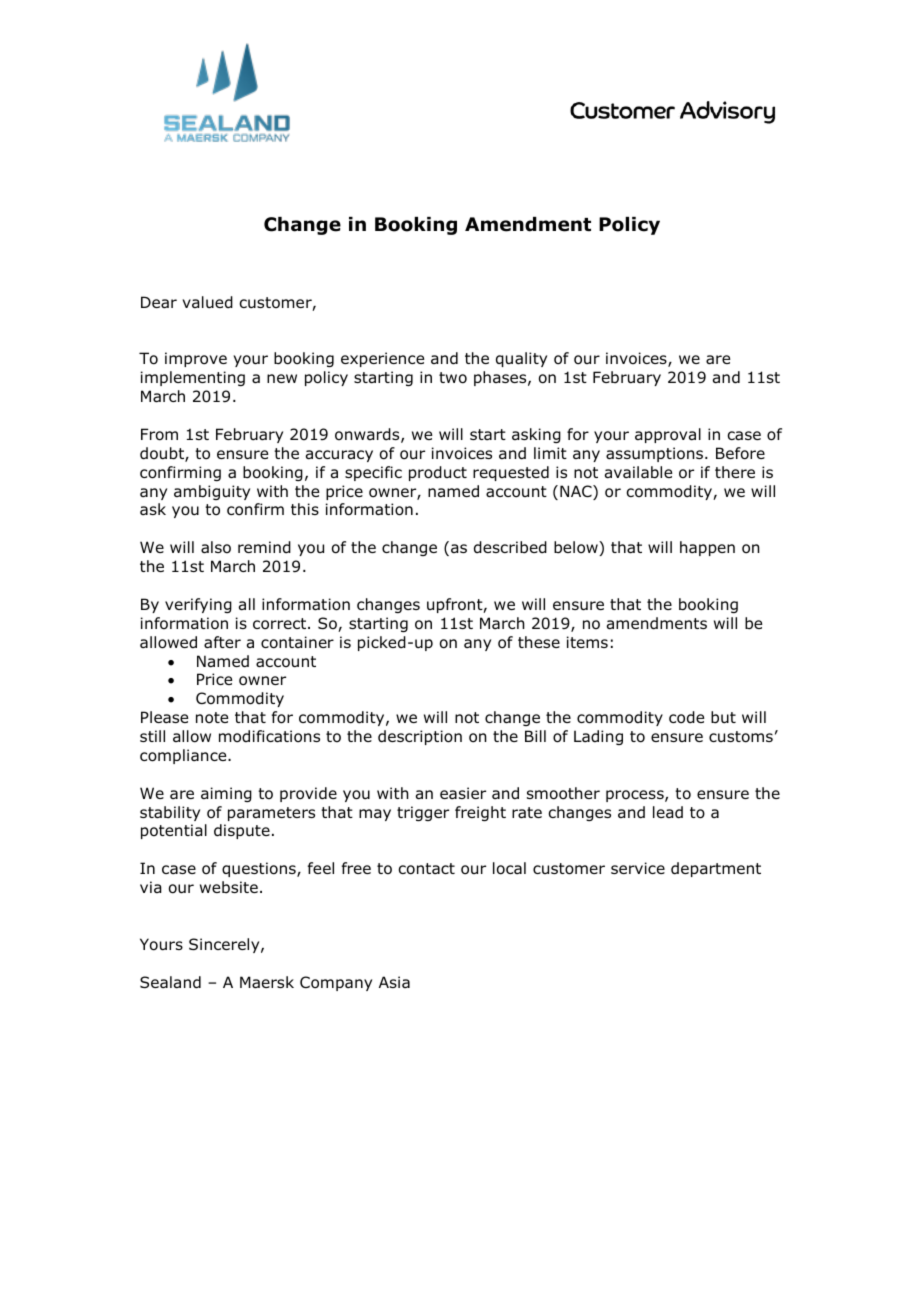 The image size is (924, 1308). I want to click on easier, so click(463, 793).
